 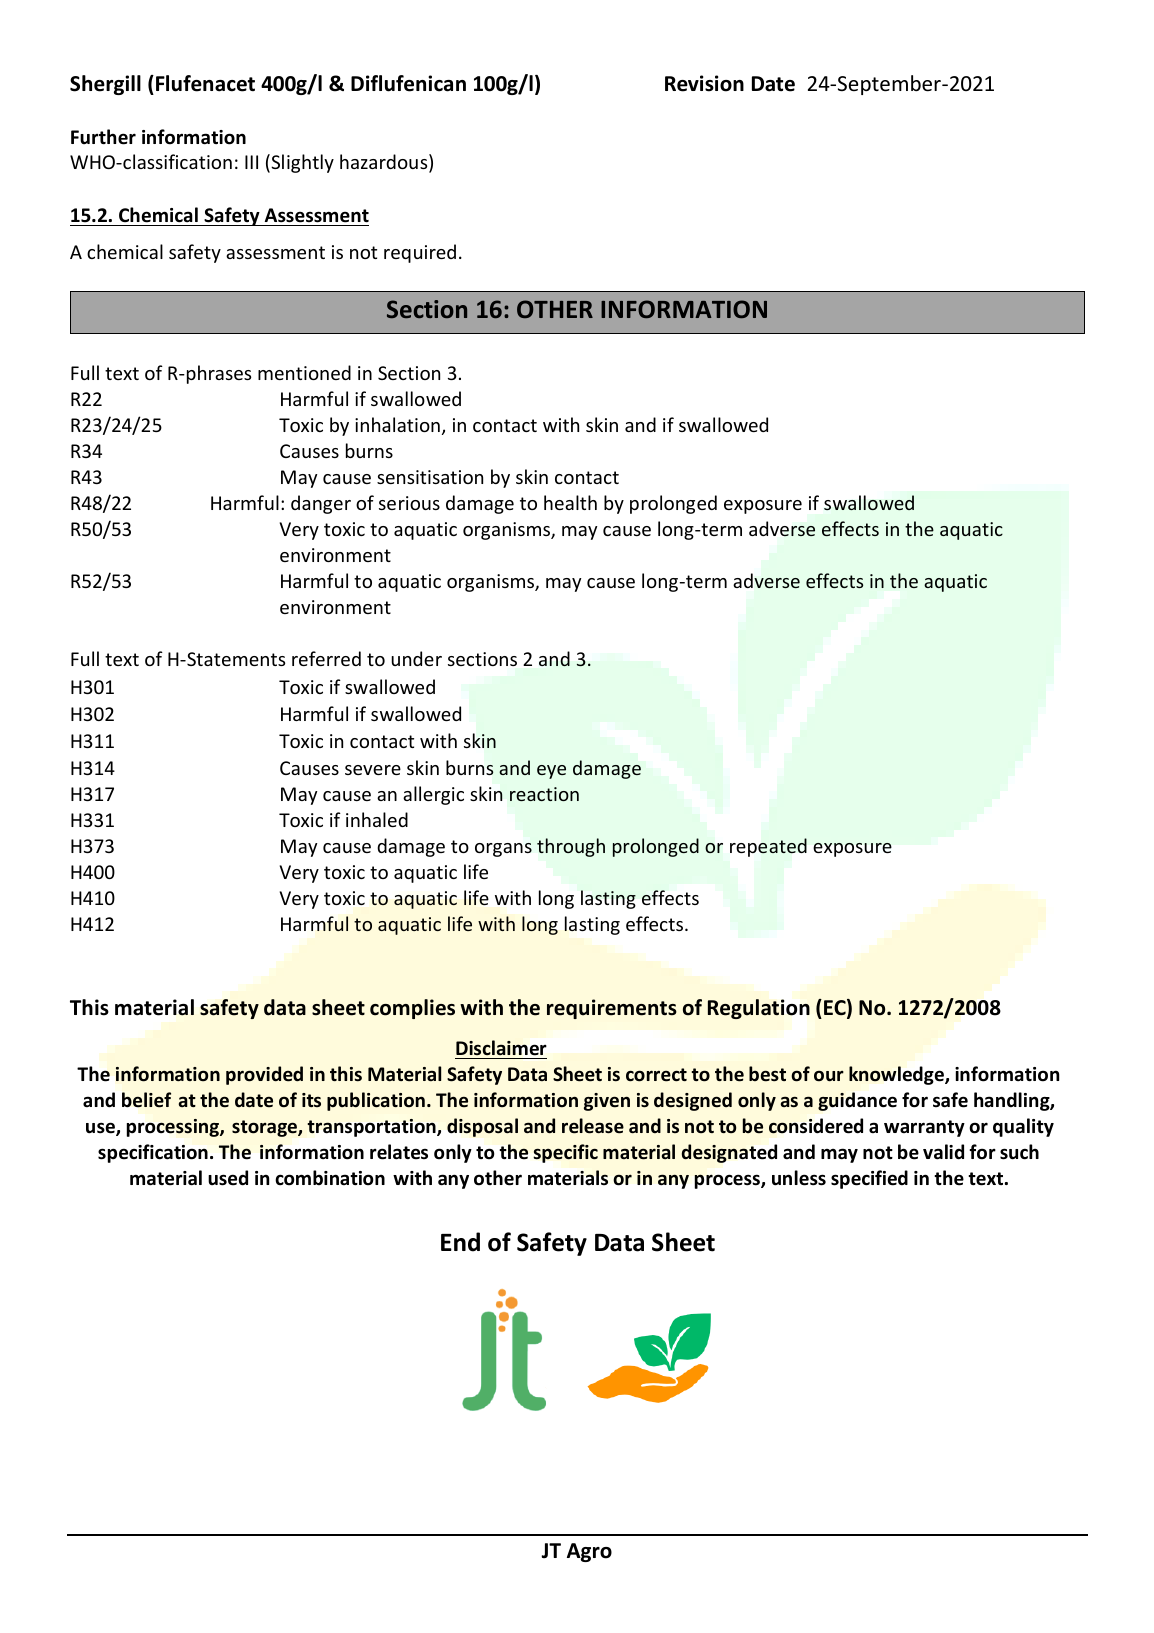 What do you see at coordinates (326, 658) in the image?
I see `referred` at bounding box center [326, 658].
